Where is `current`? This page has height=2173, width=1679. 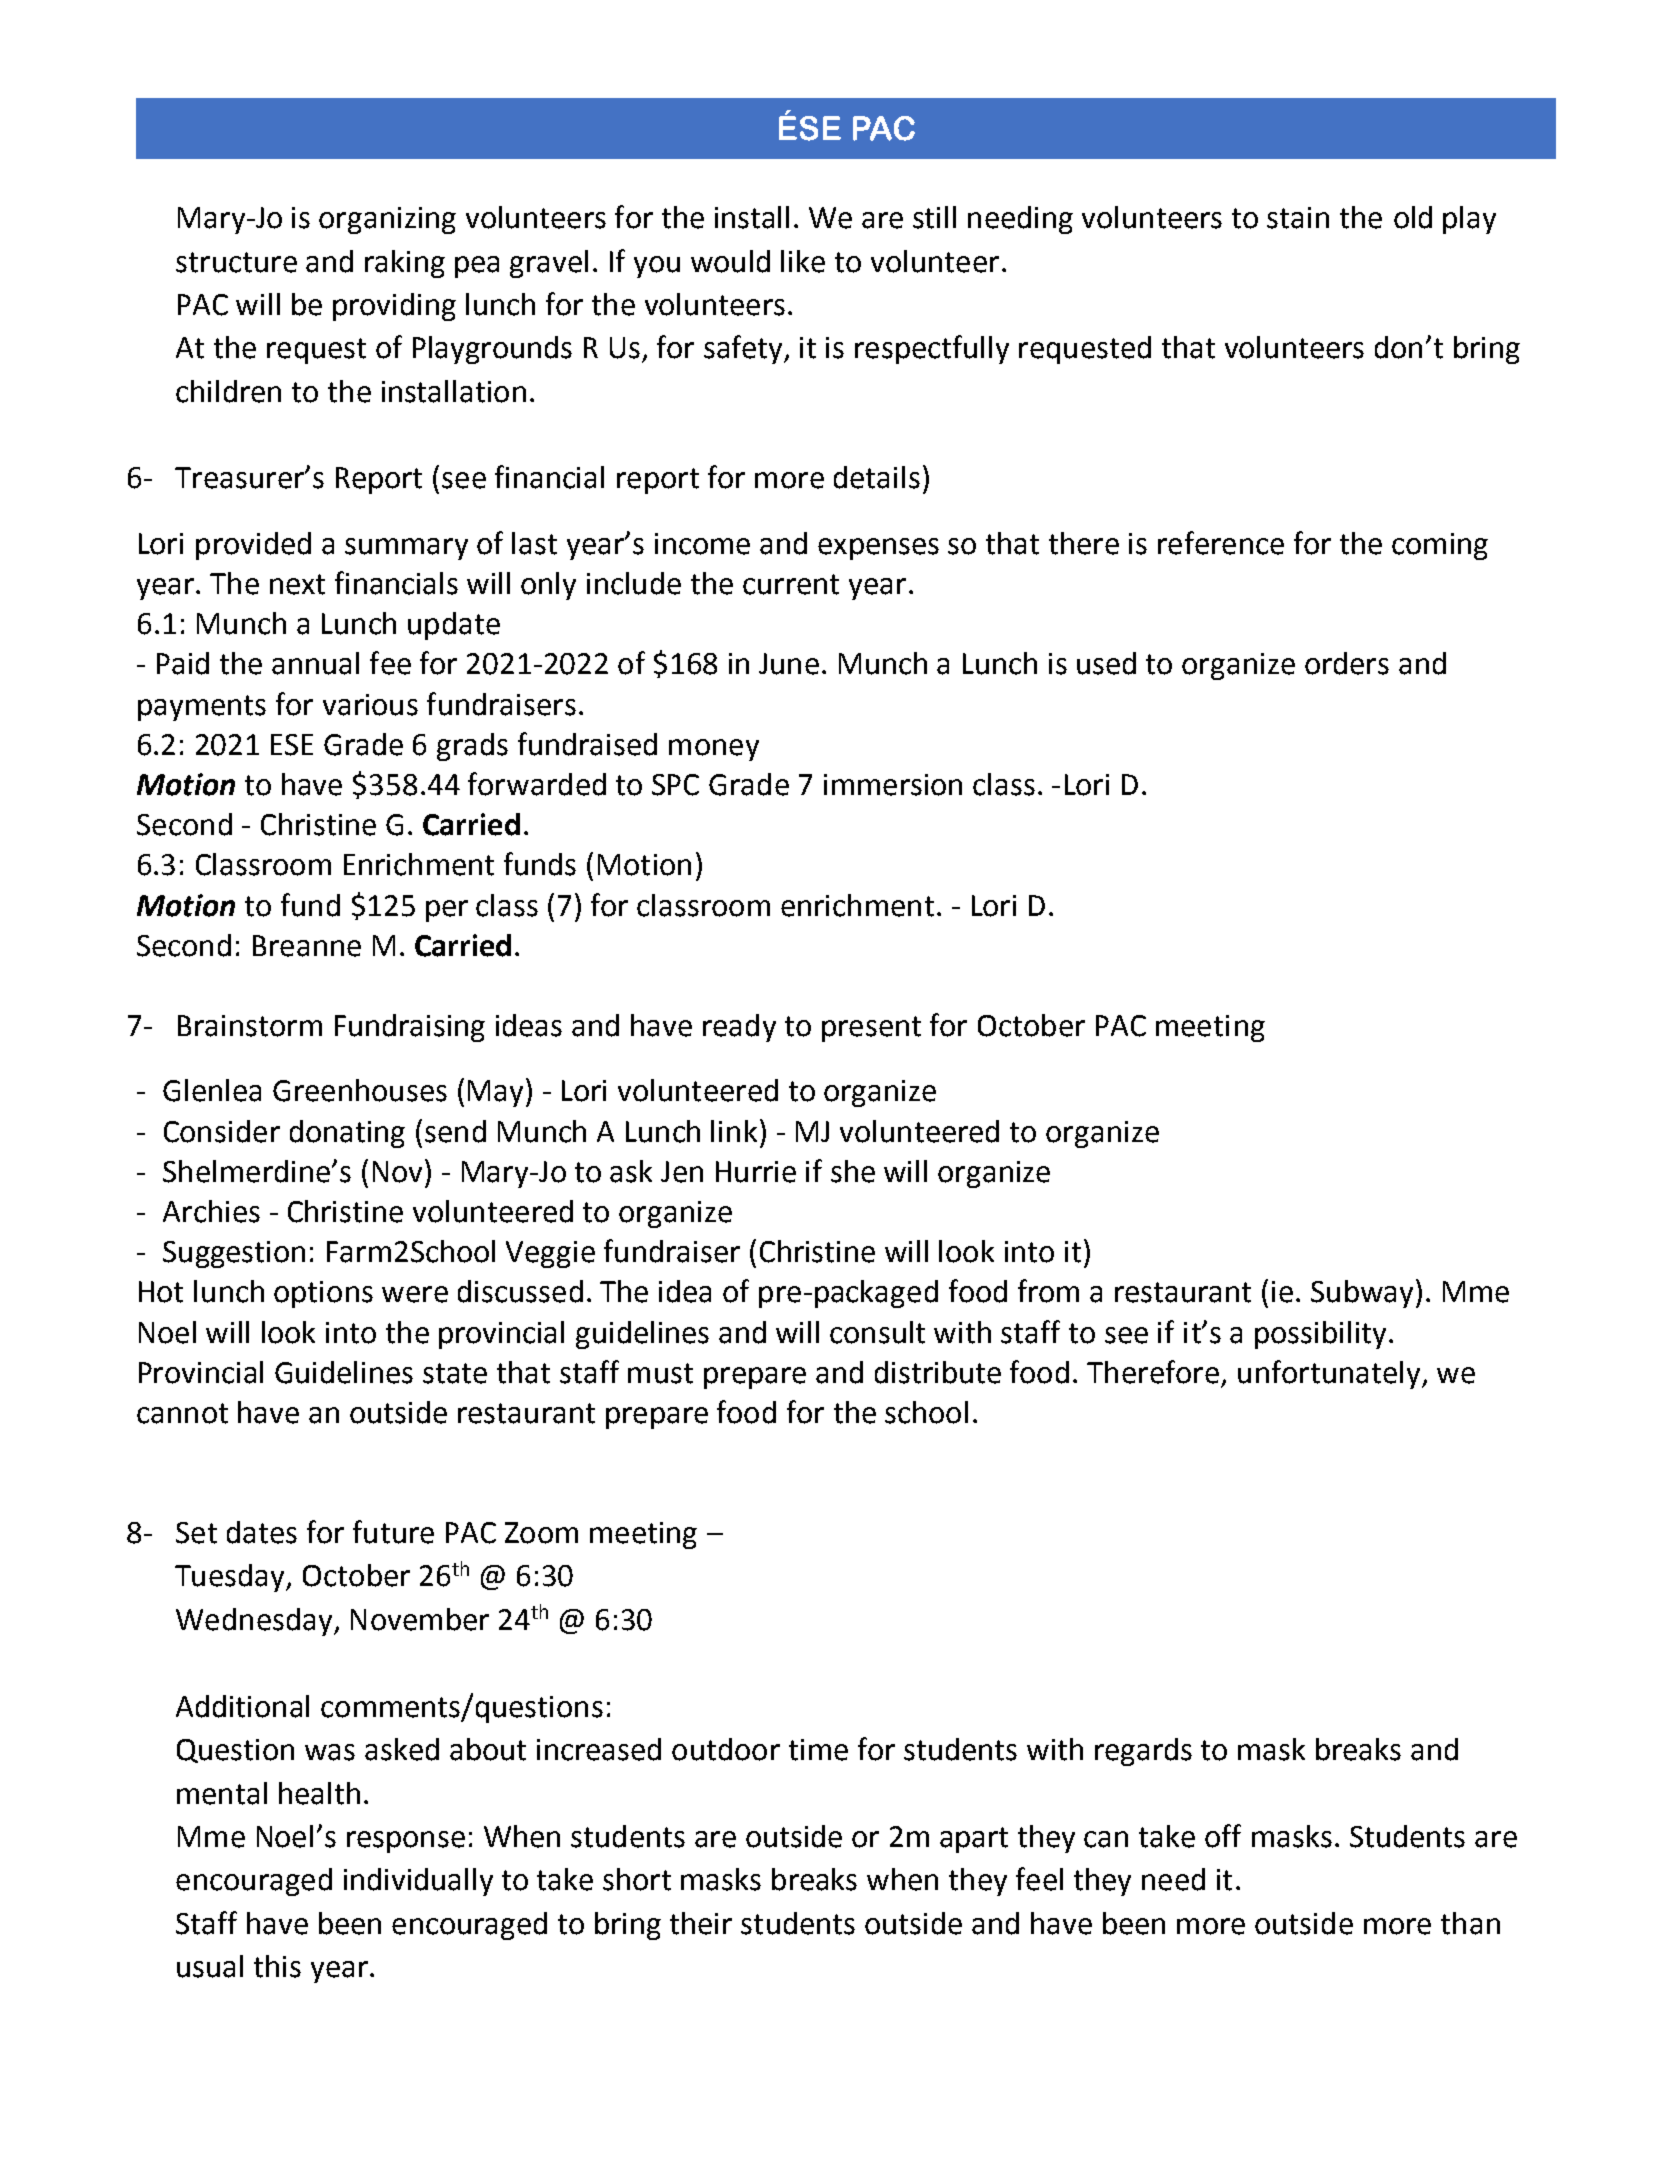 current is located at coordinates (791, 584).
